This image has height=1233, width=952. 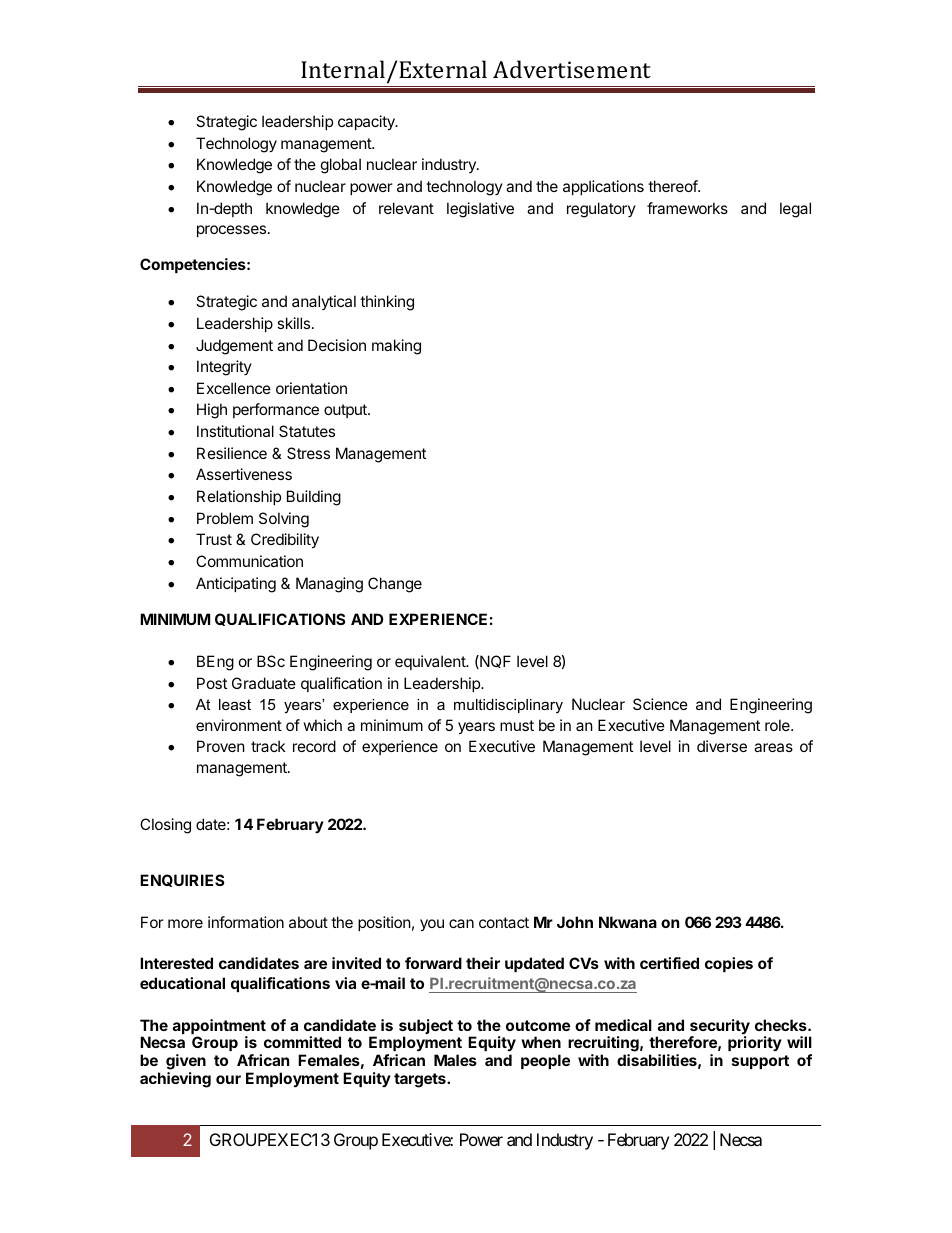 I want to click on appointment, so click(x=219, y=1028).
